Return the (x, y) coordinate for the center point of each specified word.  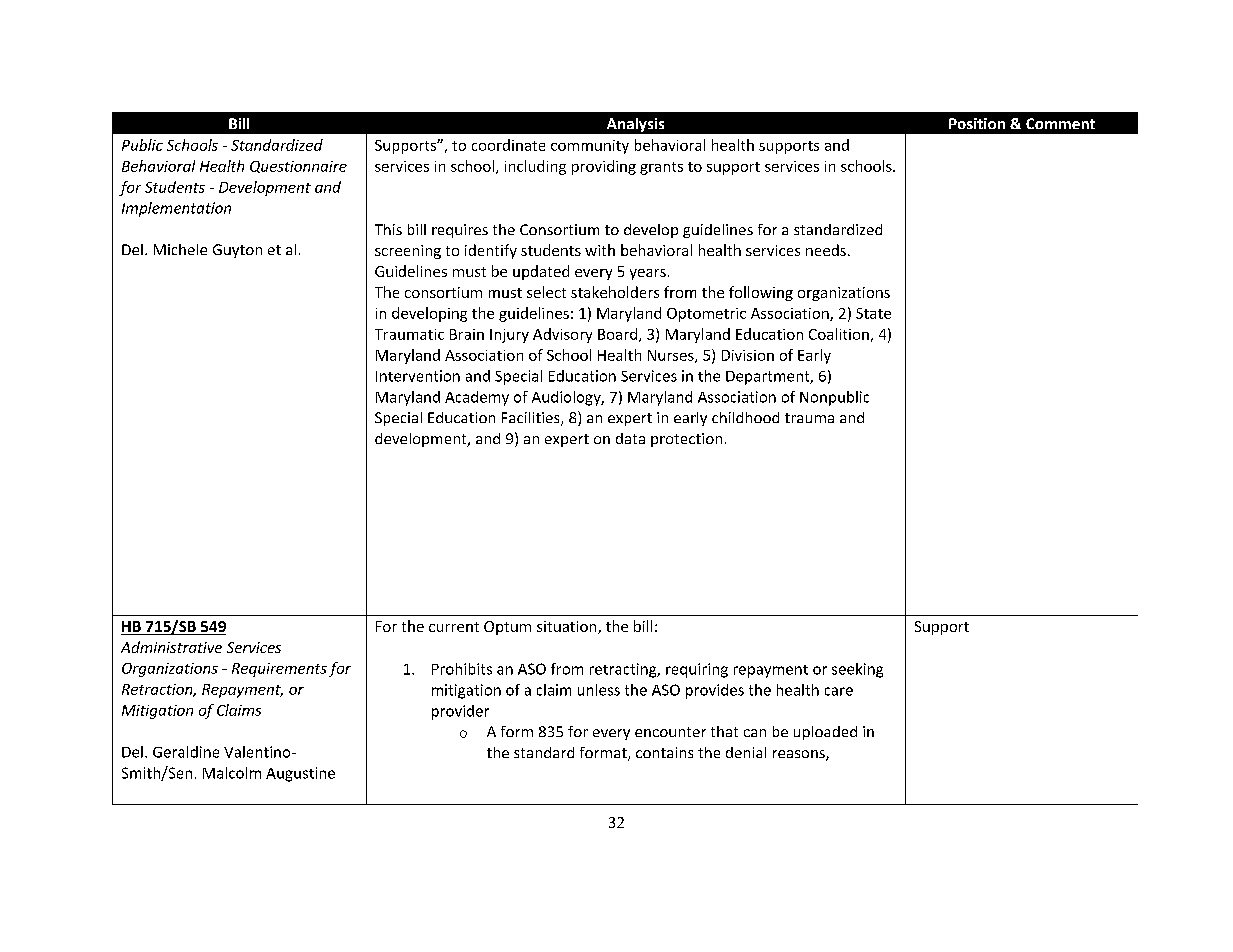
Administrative (171, 647)
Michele (180, 249)
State (873, 313)
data (630, 438)
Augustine (300, 774)
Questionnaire (298, 167)
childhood (745, 417)
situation (568, 627)
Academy (477, 398)
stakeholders (615, 292)
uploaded (825, 733)
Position (977, 123)
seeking (857, 670)
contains (664, 752)
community (590, 147)
